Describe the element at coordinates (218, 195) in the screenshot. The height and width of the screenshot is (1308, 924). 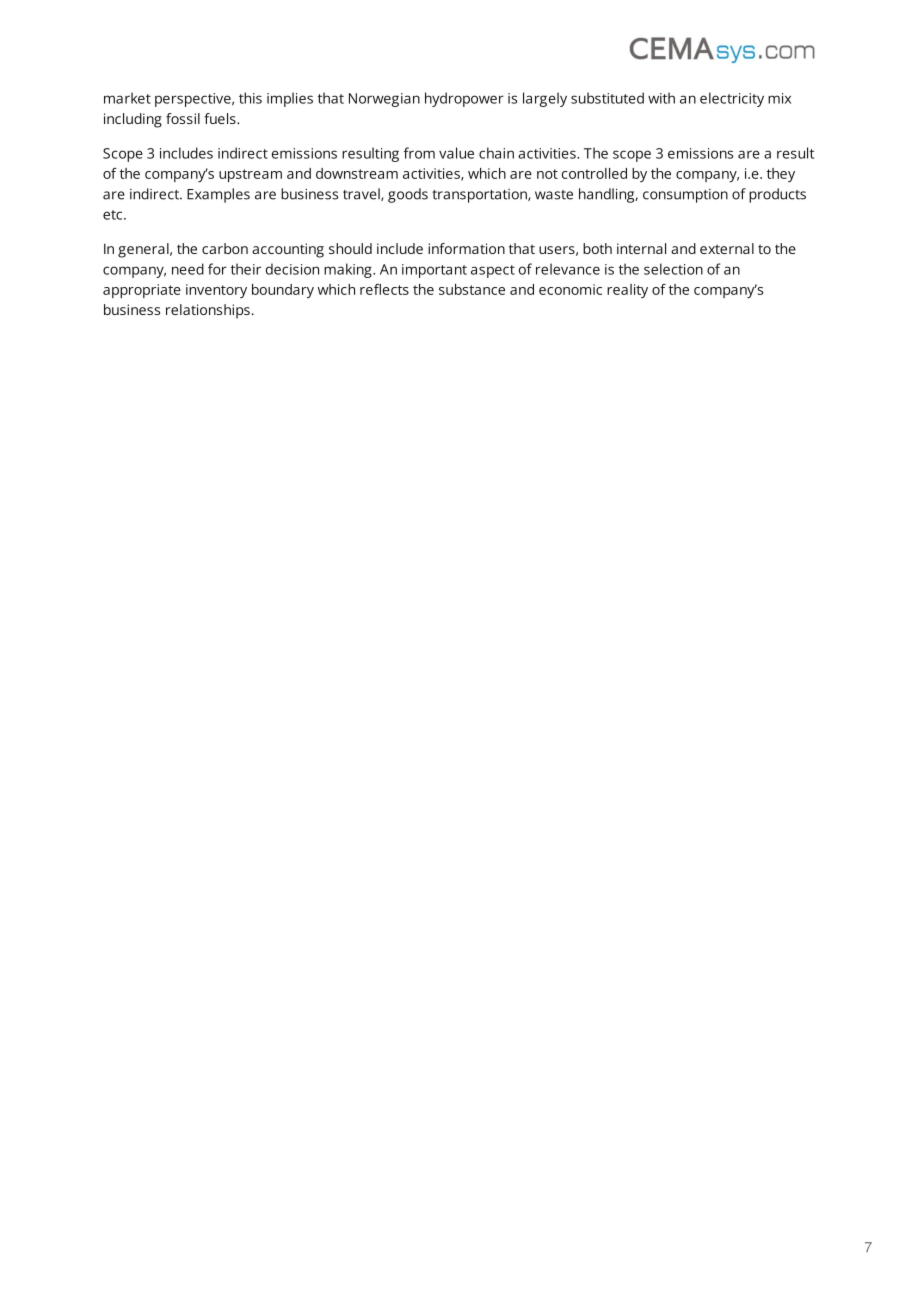
I see `Examples` at that location.
